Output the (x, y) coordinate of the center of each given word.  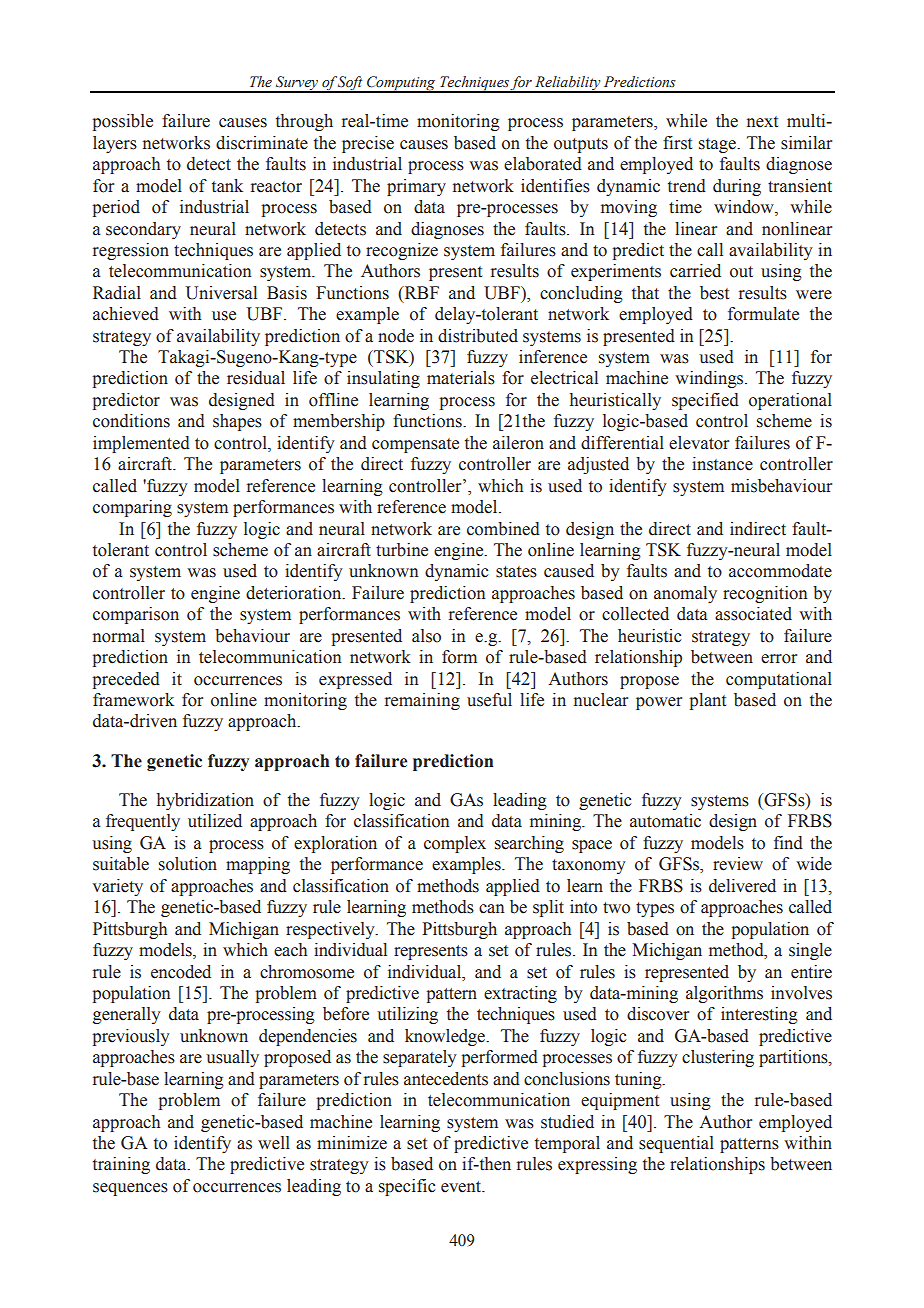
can (491, 909)
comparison (136, 615)
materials (461, 378)
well (274, 1143)
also (426, 636)
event (462, 1187)
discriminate (262, 143)
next (762, 122)
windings (710, 379)
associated (753, 614)
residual (256, 378)
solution (188, 864)
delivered (742, 886)
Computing (401, 84)
